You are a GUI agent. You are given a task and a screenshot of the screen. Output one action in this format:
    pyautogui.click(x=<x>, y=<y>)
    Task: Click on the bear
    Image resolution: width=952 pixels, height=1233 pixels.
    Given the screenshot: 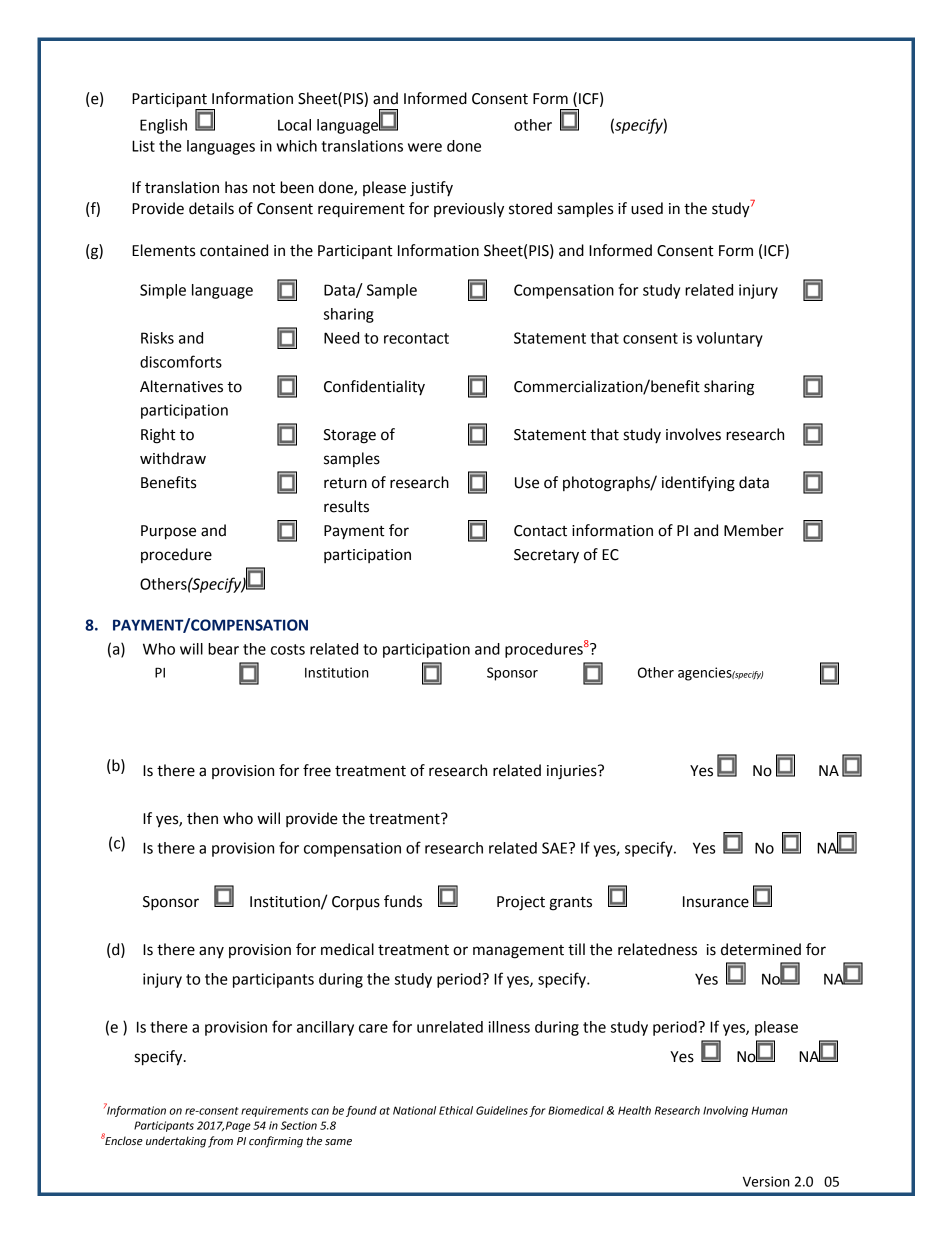 What is the action you would take?
    pyautogui.click(x=223, y=649)
